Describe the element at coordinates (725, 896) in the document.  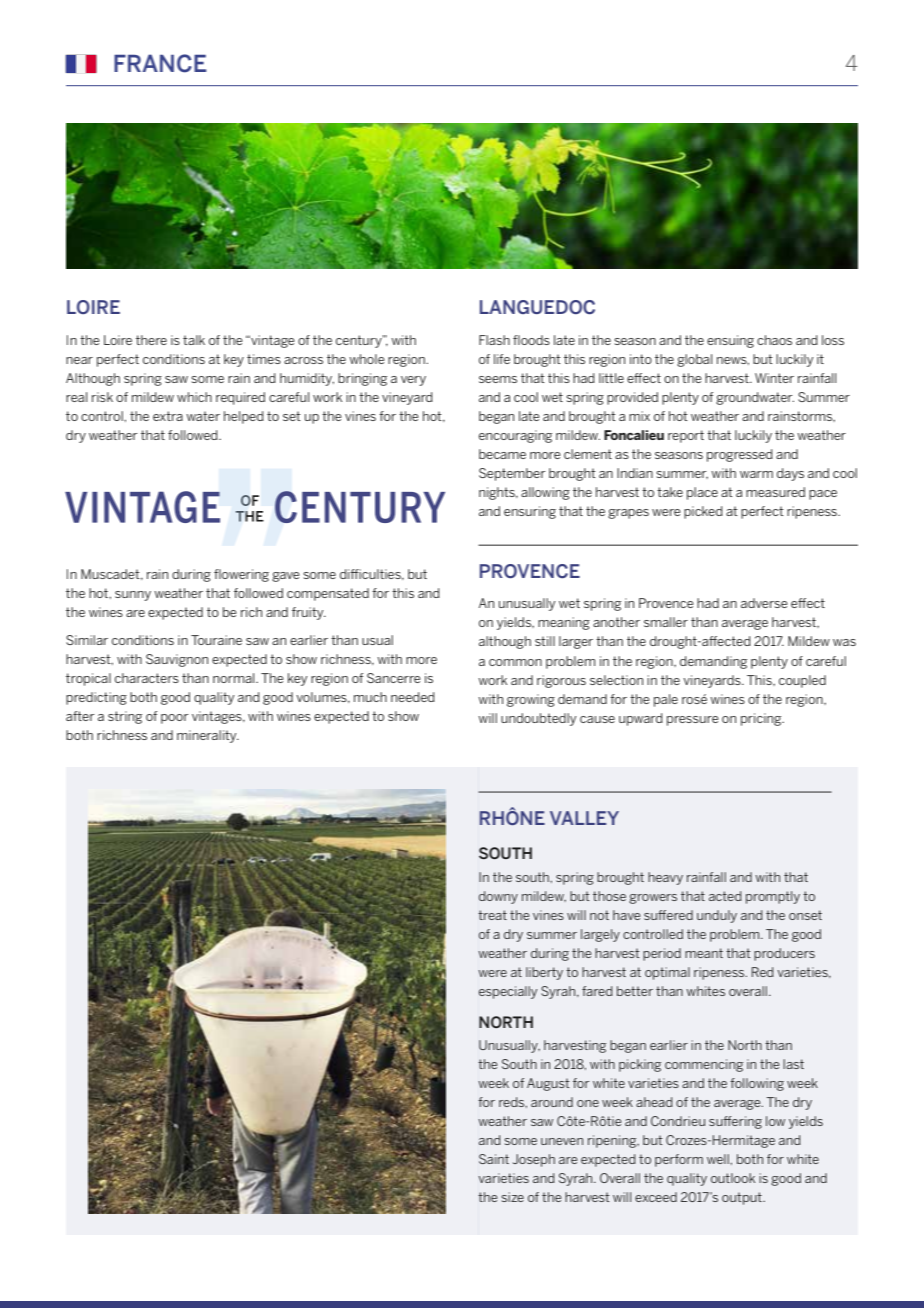
I see `acted` at that location.
